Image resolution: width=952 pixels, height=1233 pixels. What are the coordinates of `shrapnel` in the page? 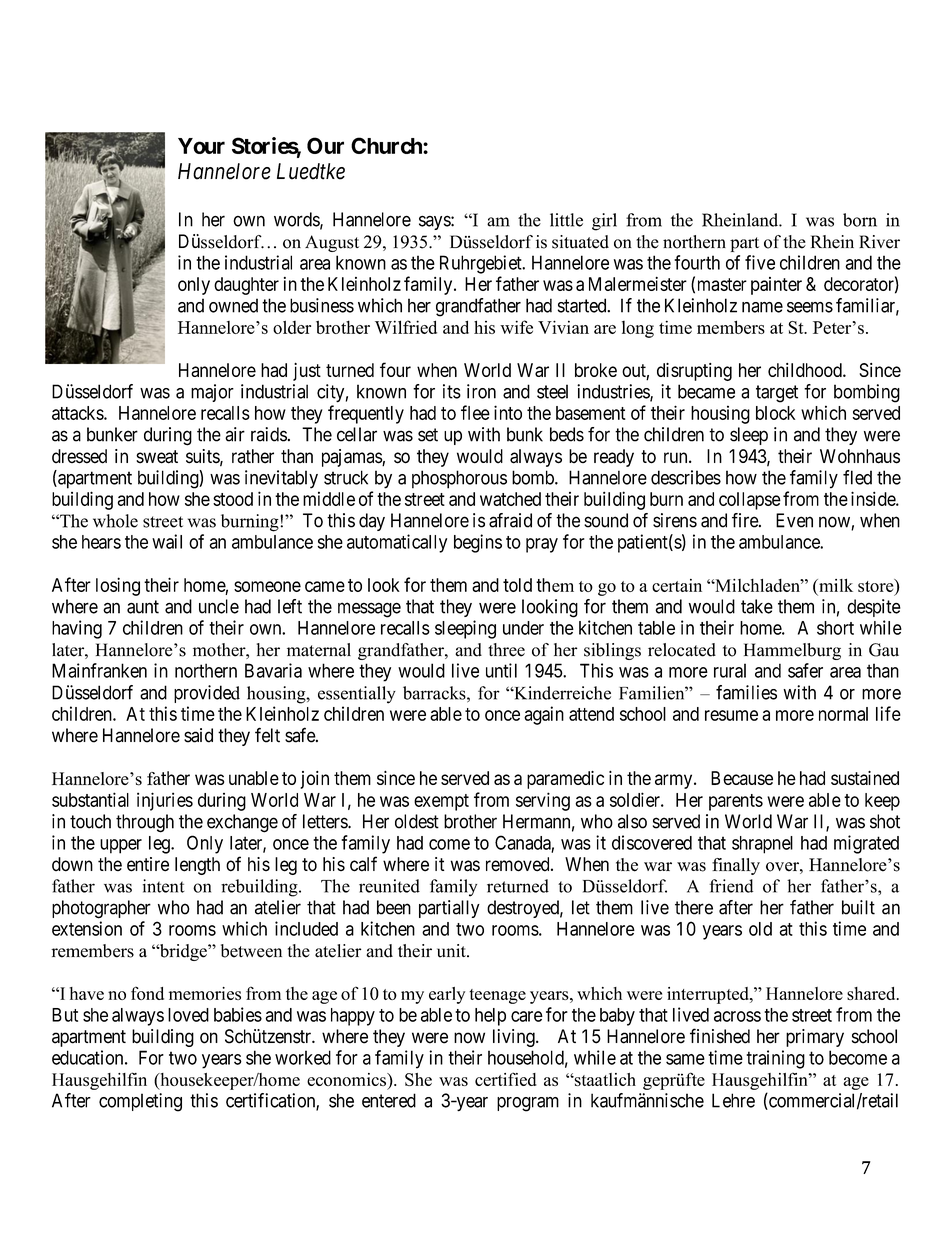 It's located at (762, 845).
